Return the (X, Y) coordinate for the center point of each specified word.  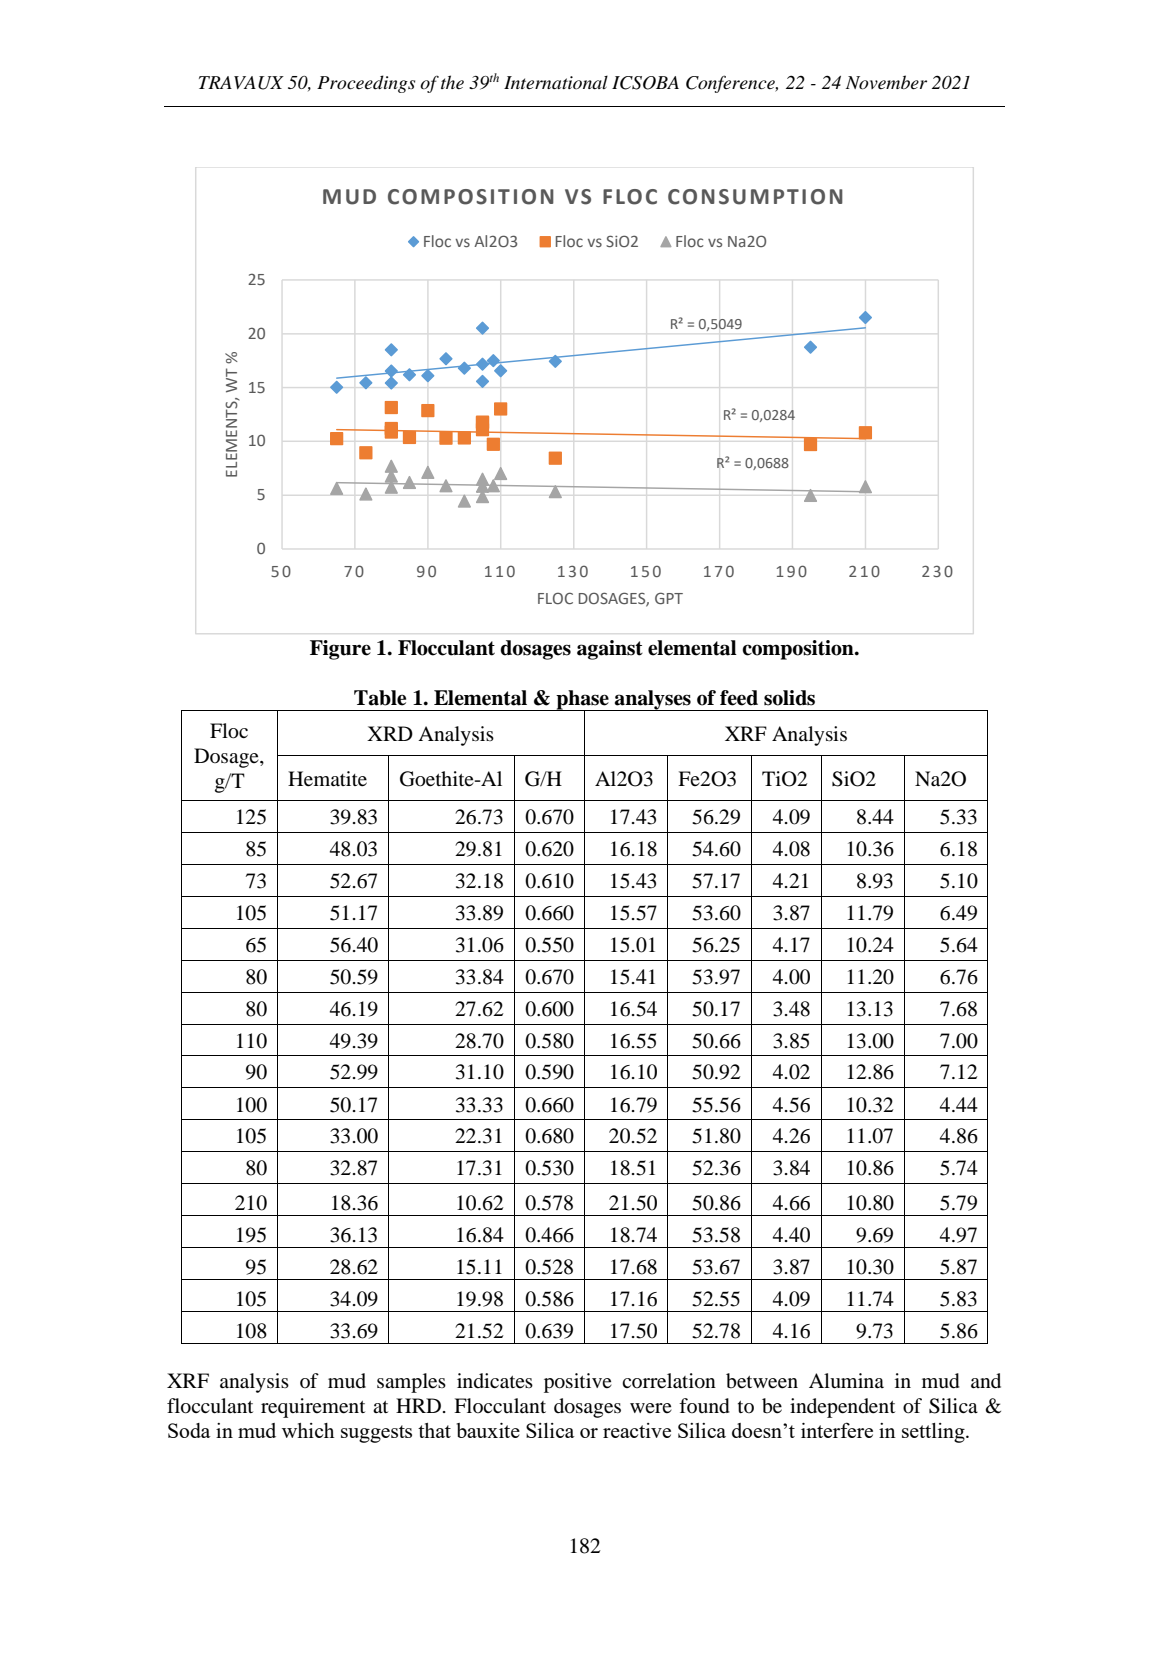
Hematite (327, 779)
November (886, 82)
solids (789, 698)
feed (739, 698)
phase (582, 701)
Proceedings (366, 84)
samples (411, 1383)
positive (578, 1383)
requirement (313, 1408)
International (556, 82)
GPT (669, 598)
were (651, 1408)
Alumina (846, 1381)
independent (842, 1408)
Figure (340, 650)
